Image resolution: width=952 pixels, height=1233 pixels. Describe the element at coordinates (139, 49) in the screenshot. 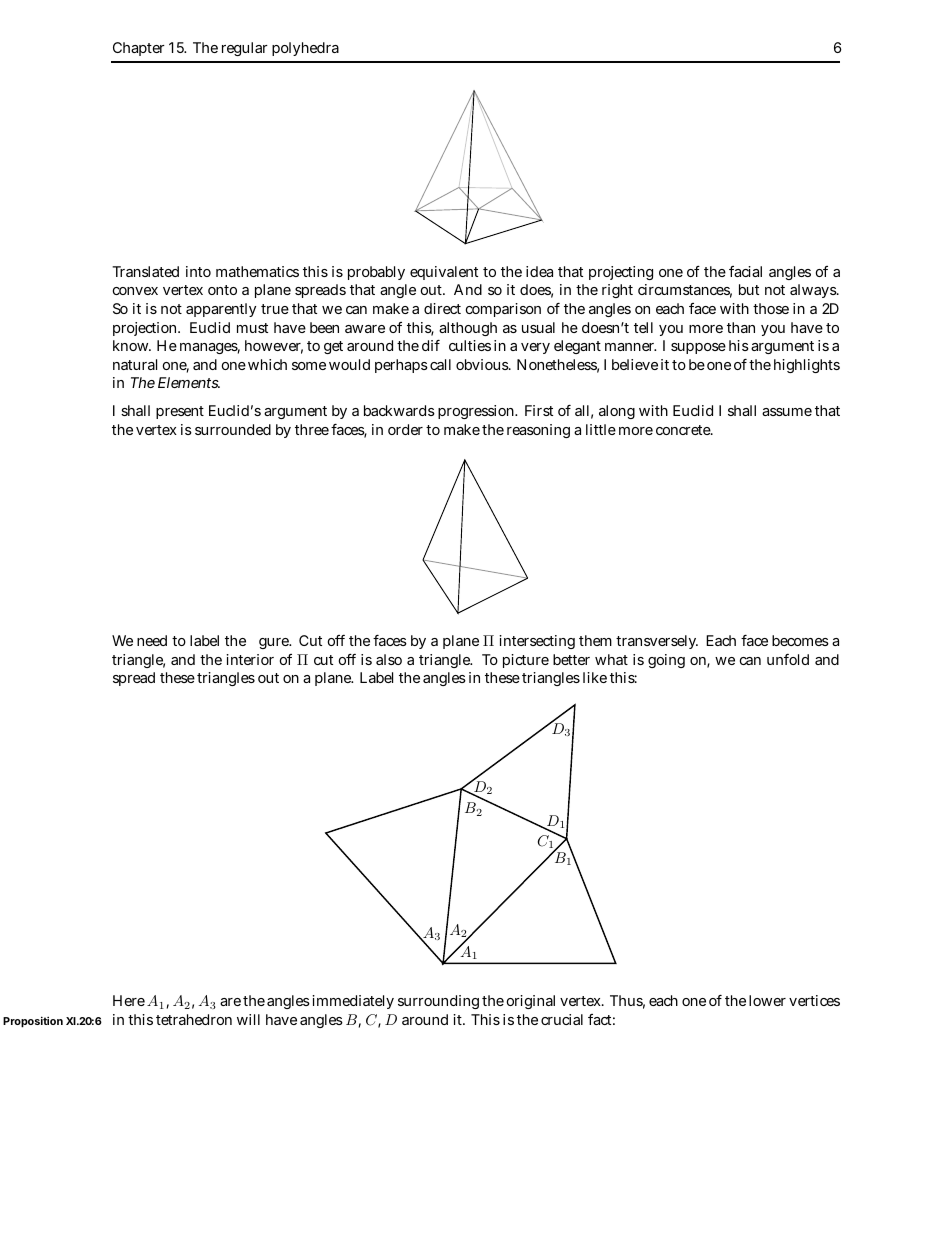

I see `Chapter` at that location.
